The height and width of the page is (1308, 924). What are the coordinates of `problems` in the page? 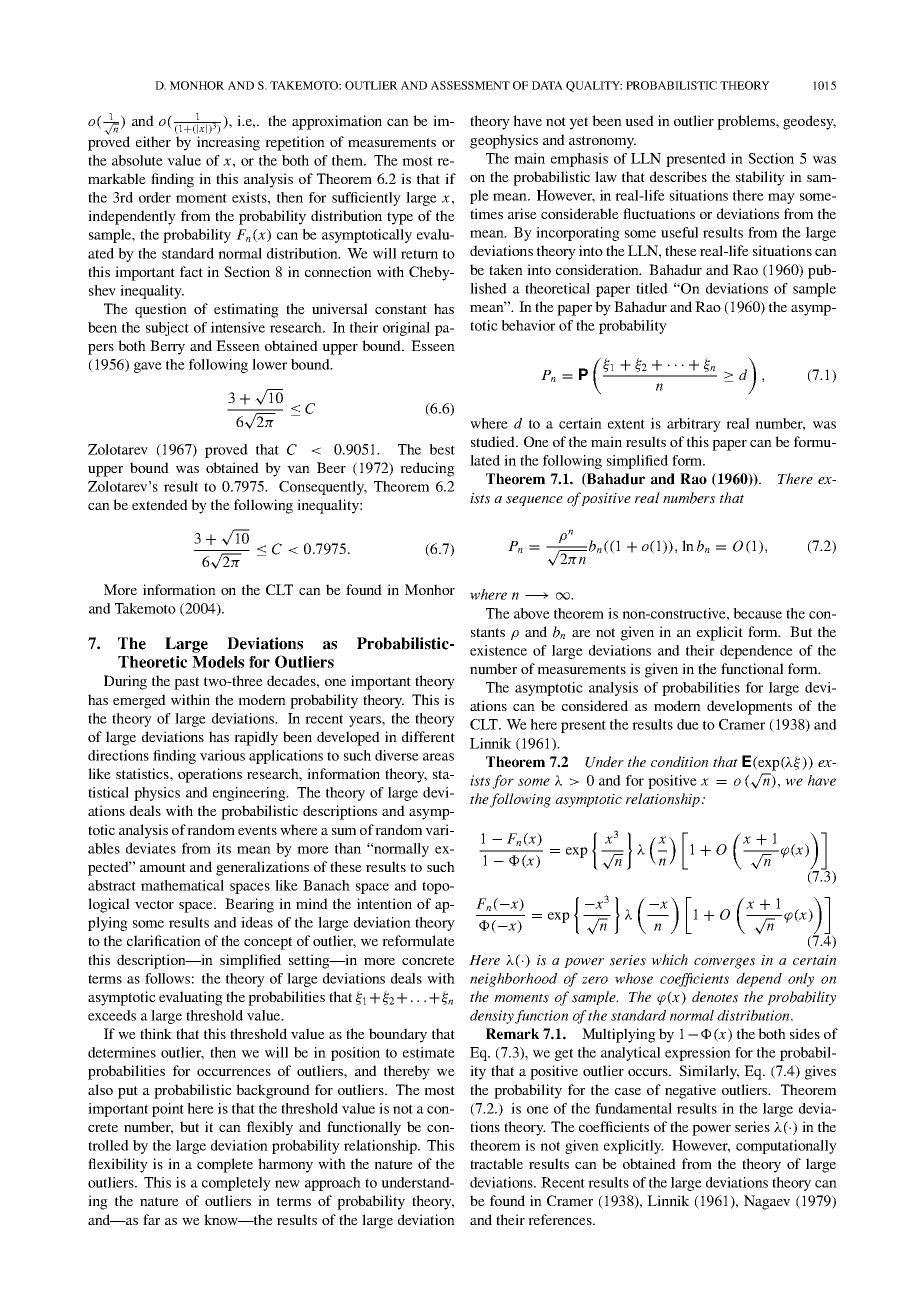 It's located at (747, 122).
